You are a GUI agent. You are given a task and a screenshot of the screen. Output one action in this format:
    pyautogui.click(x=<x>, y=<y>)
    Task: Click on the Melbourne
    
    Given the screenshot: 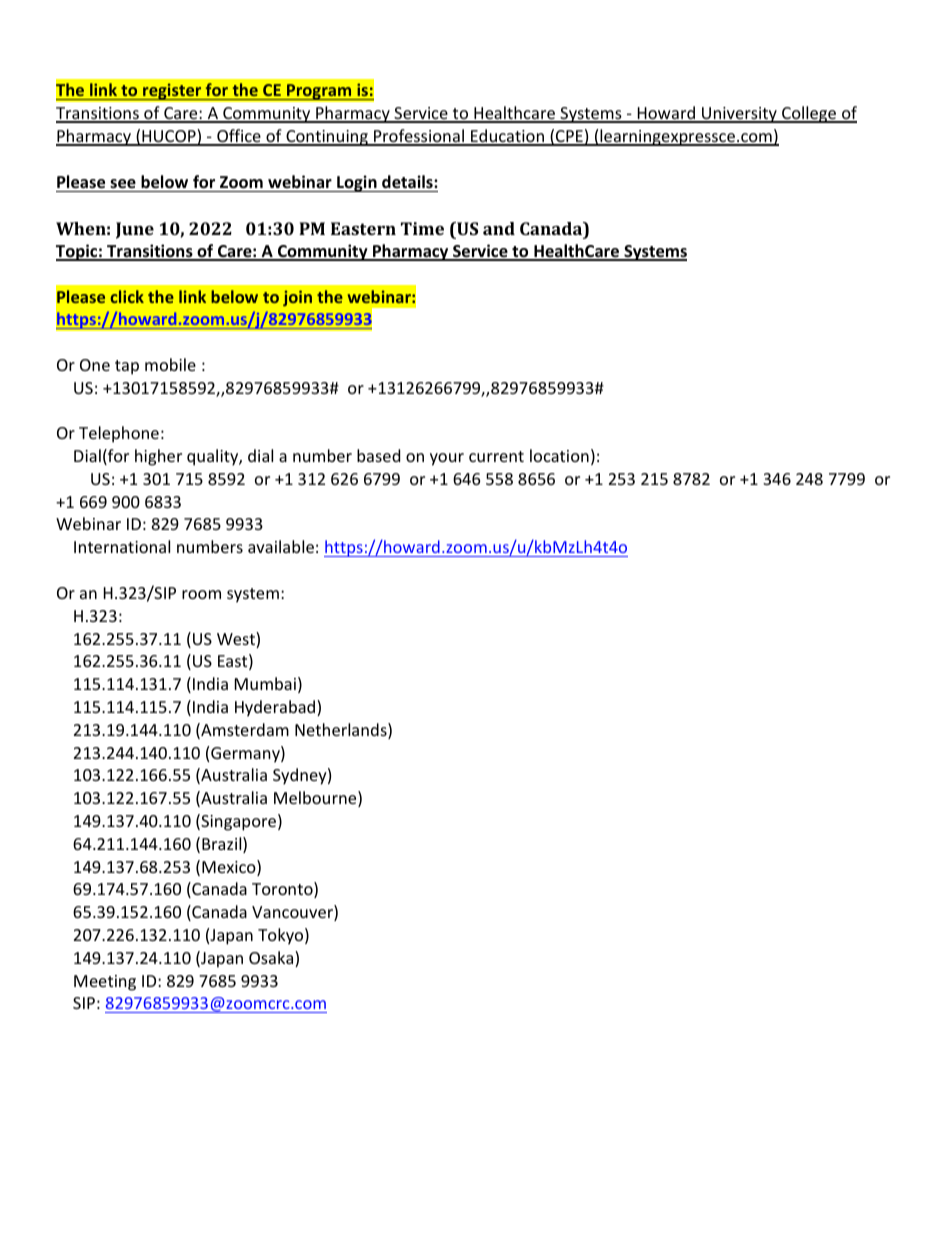 What is the action you would take?
    pyautogui.click(x=316, y=799)
